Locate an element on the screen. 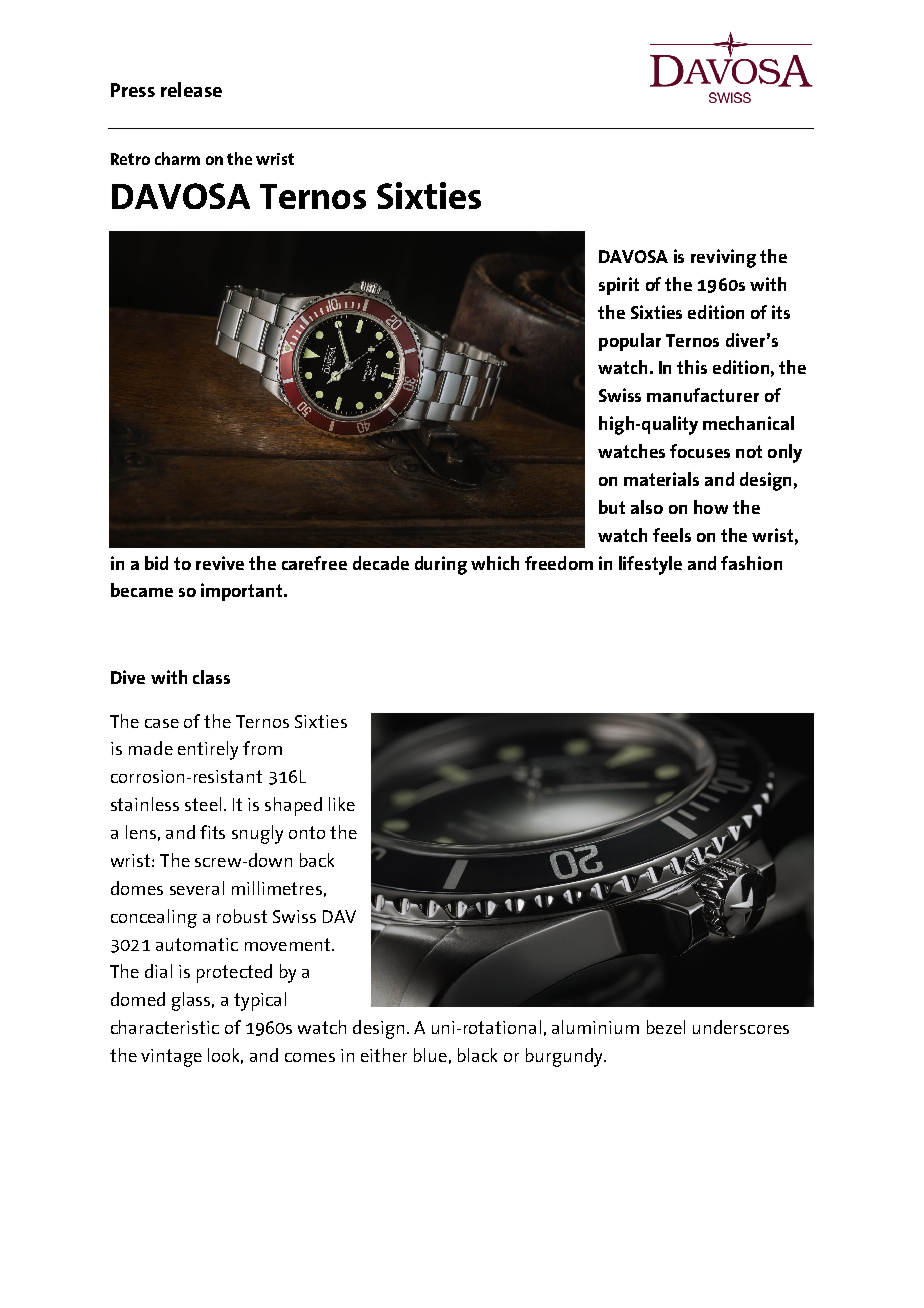  like is located at coordinates (342, 804).
